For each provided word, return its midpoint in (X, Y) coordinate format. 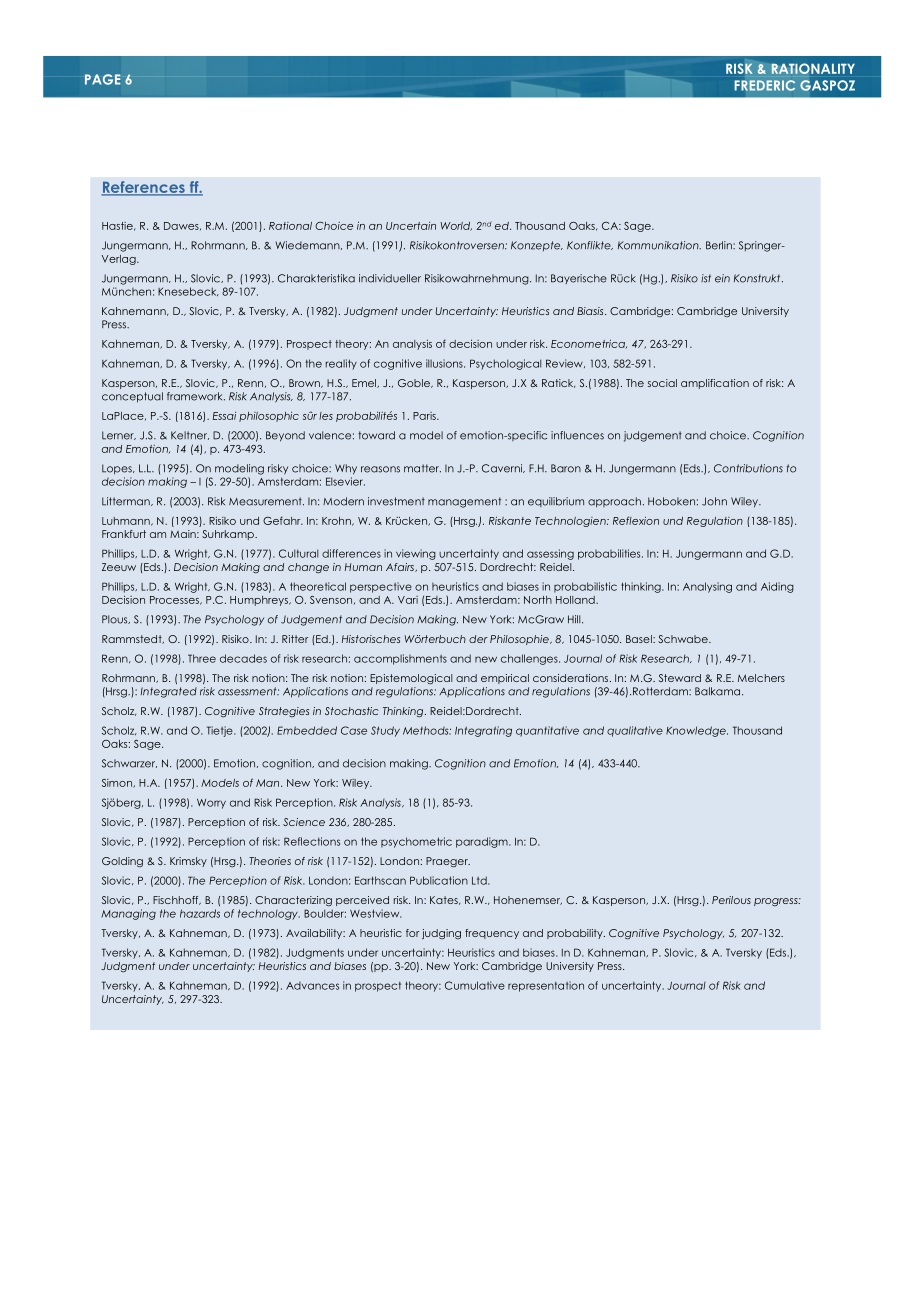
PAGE (103, 79)
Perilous (731, 900)
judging (441, 934)
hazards (200, 913)
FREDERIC (765, 85)
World (456, 226)
